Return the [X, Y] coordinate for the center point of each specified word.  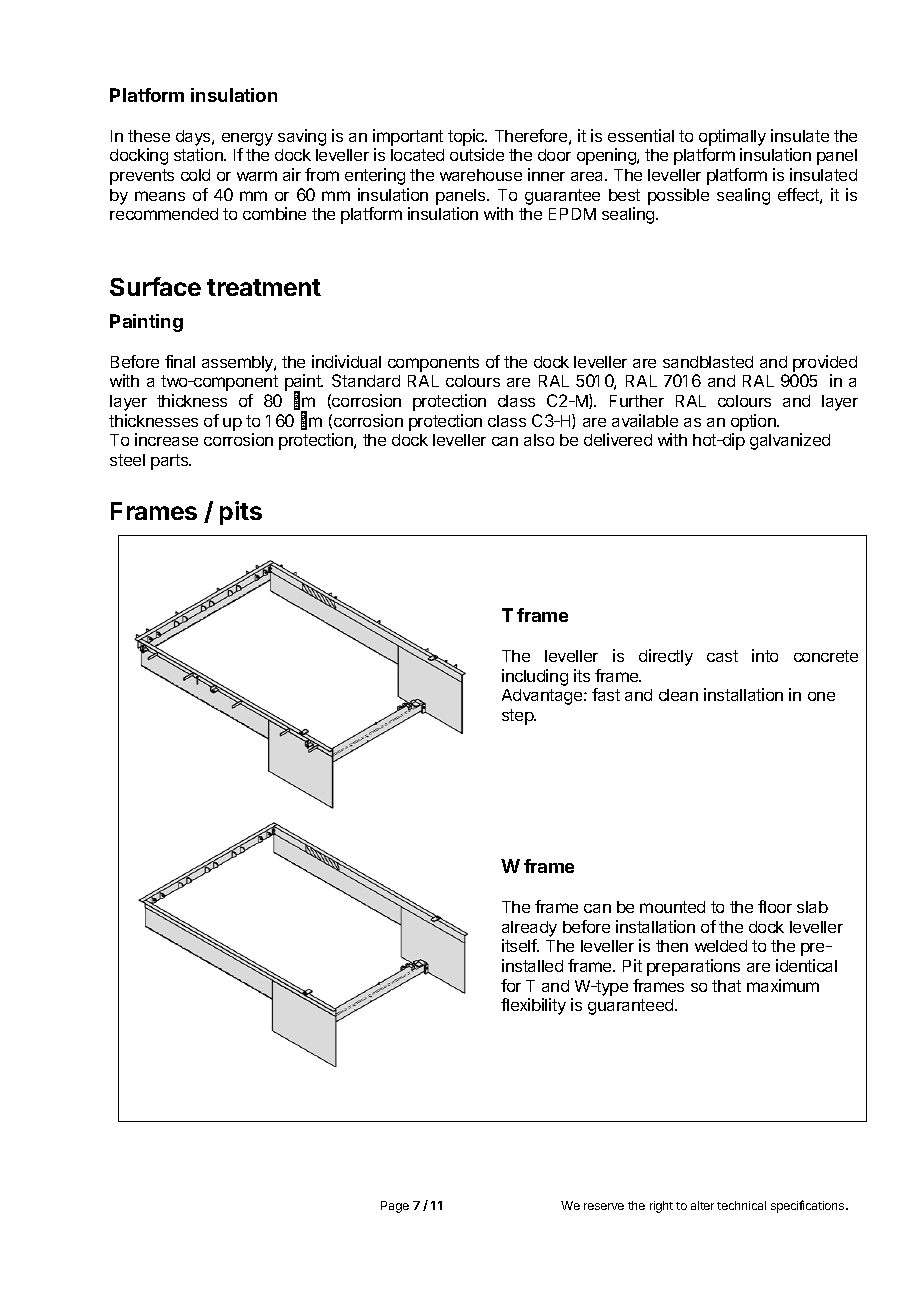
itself [520, 945]
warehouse [481, 175]
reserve [604, 1206]
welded [721, 946]
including [535, 677]
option [754, 422]
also [539, 440]
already [529, 929]
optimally [732, 137]
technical [741, 1205]
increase [166, 439]
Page [395, 1207]
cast [722, 656]
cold [195, 175]
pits [241, 513]
